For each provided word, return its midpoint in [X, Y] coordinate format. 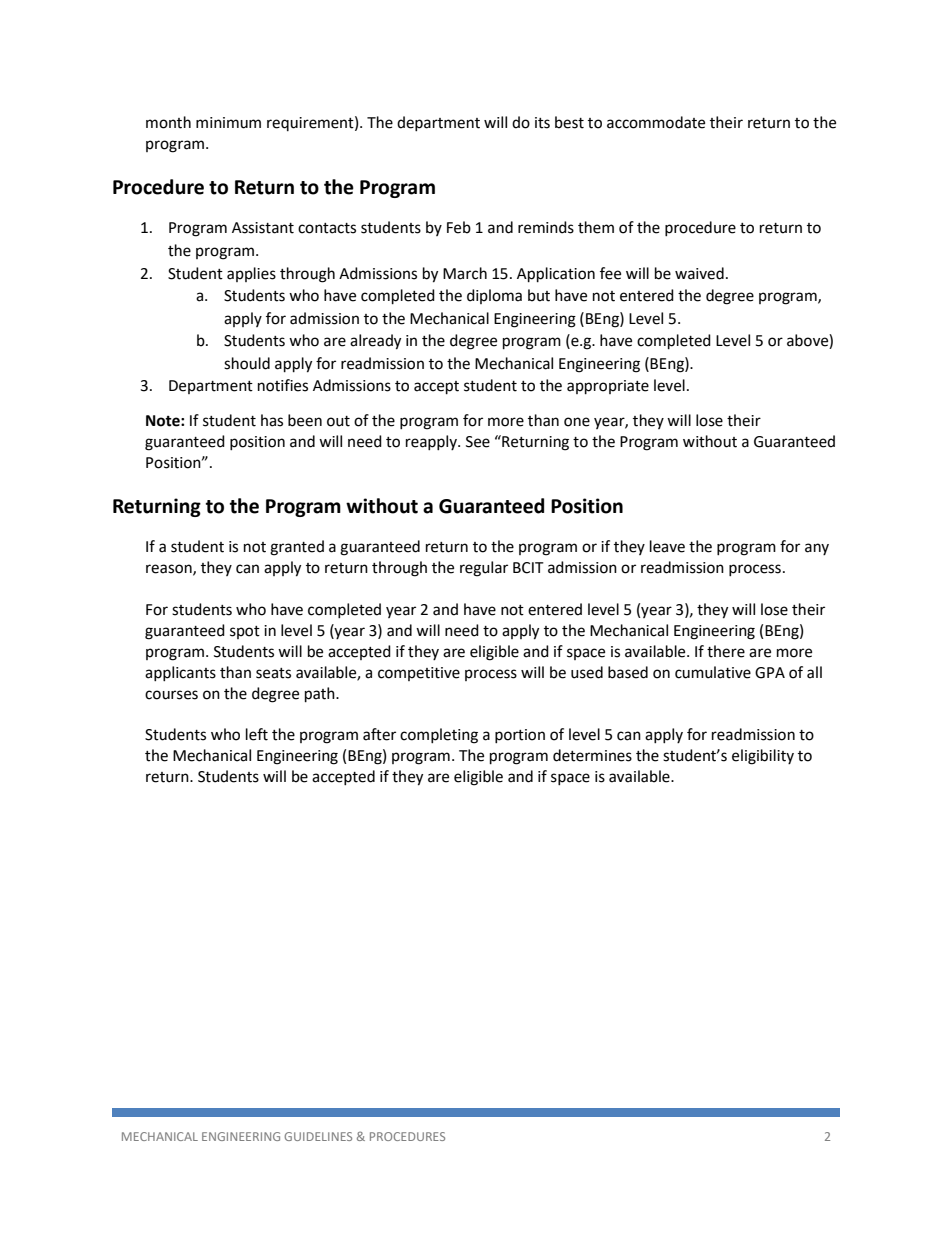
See [478, 442]
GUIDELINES [318, 1136]
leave [667, 546]
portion [520, 736]
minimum [228, 123]
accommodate [656, 122]
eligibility [763, 757]
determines [592, 755]
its [542, 123]
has [272, 420]
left [257, 734]
